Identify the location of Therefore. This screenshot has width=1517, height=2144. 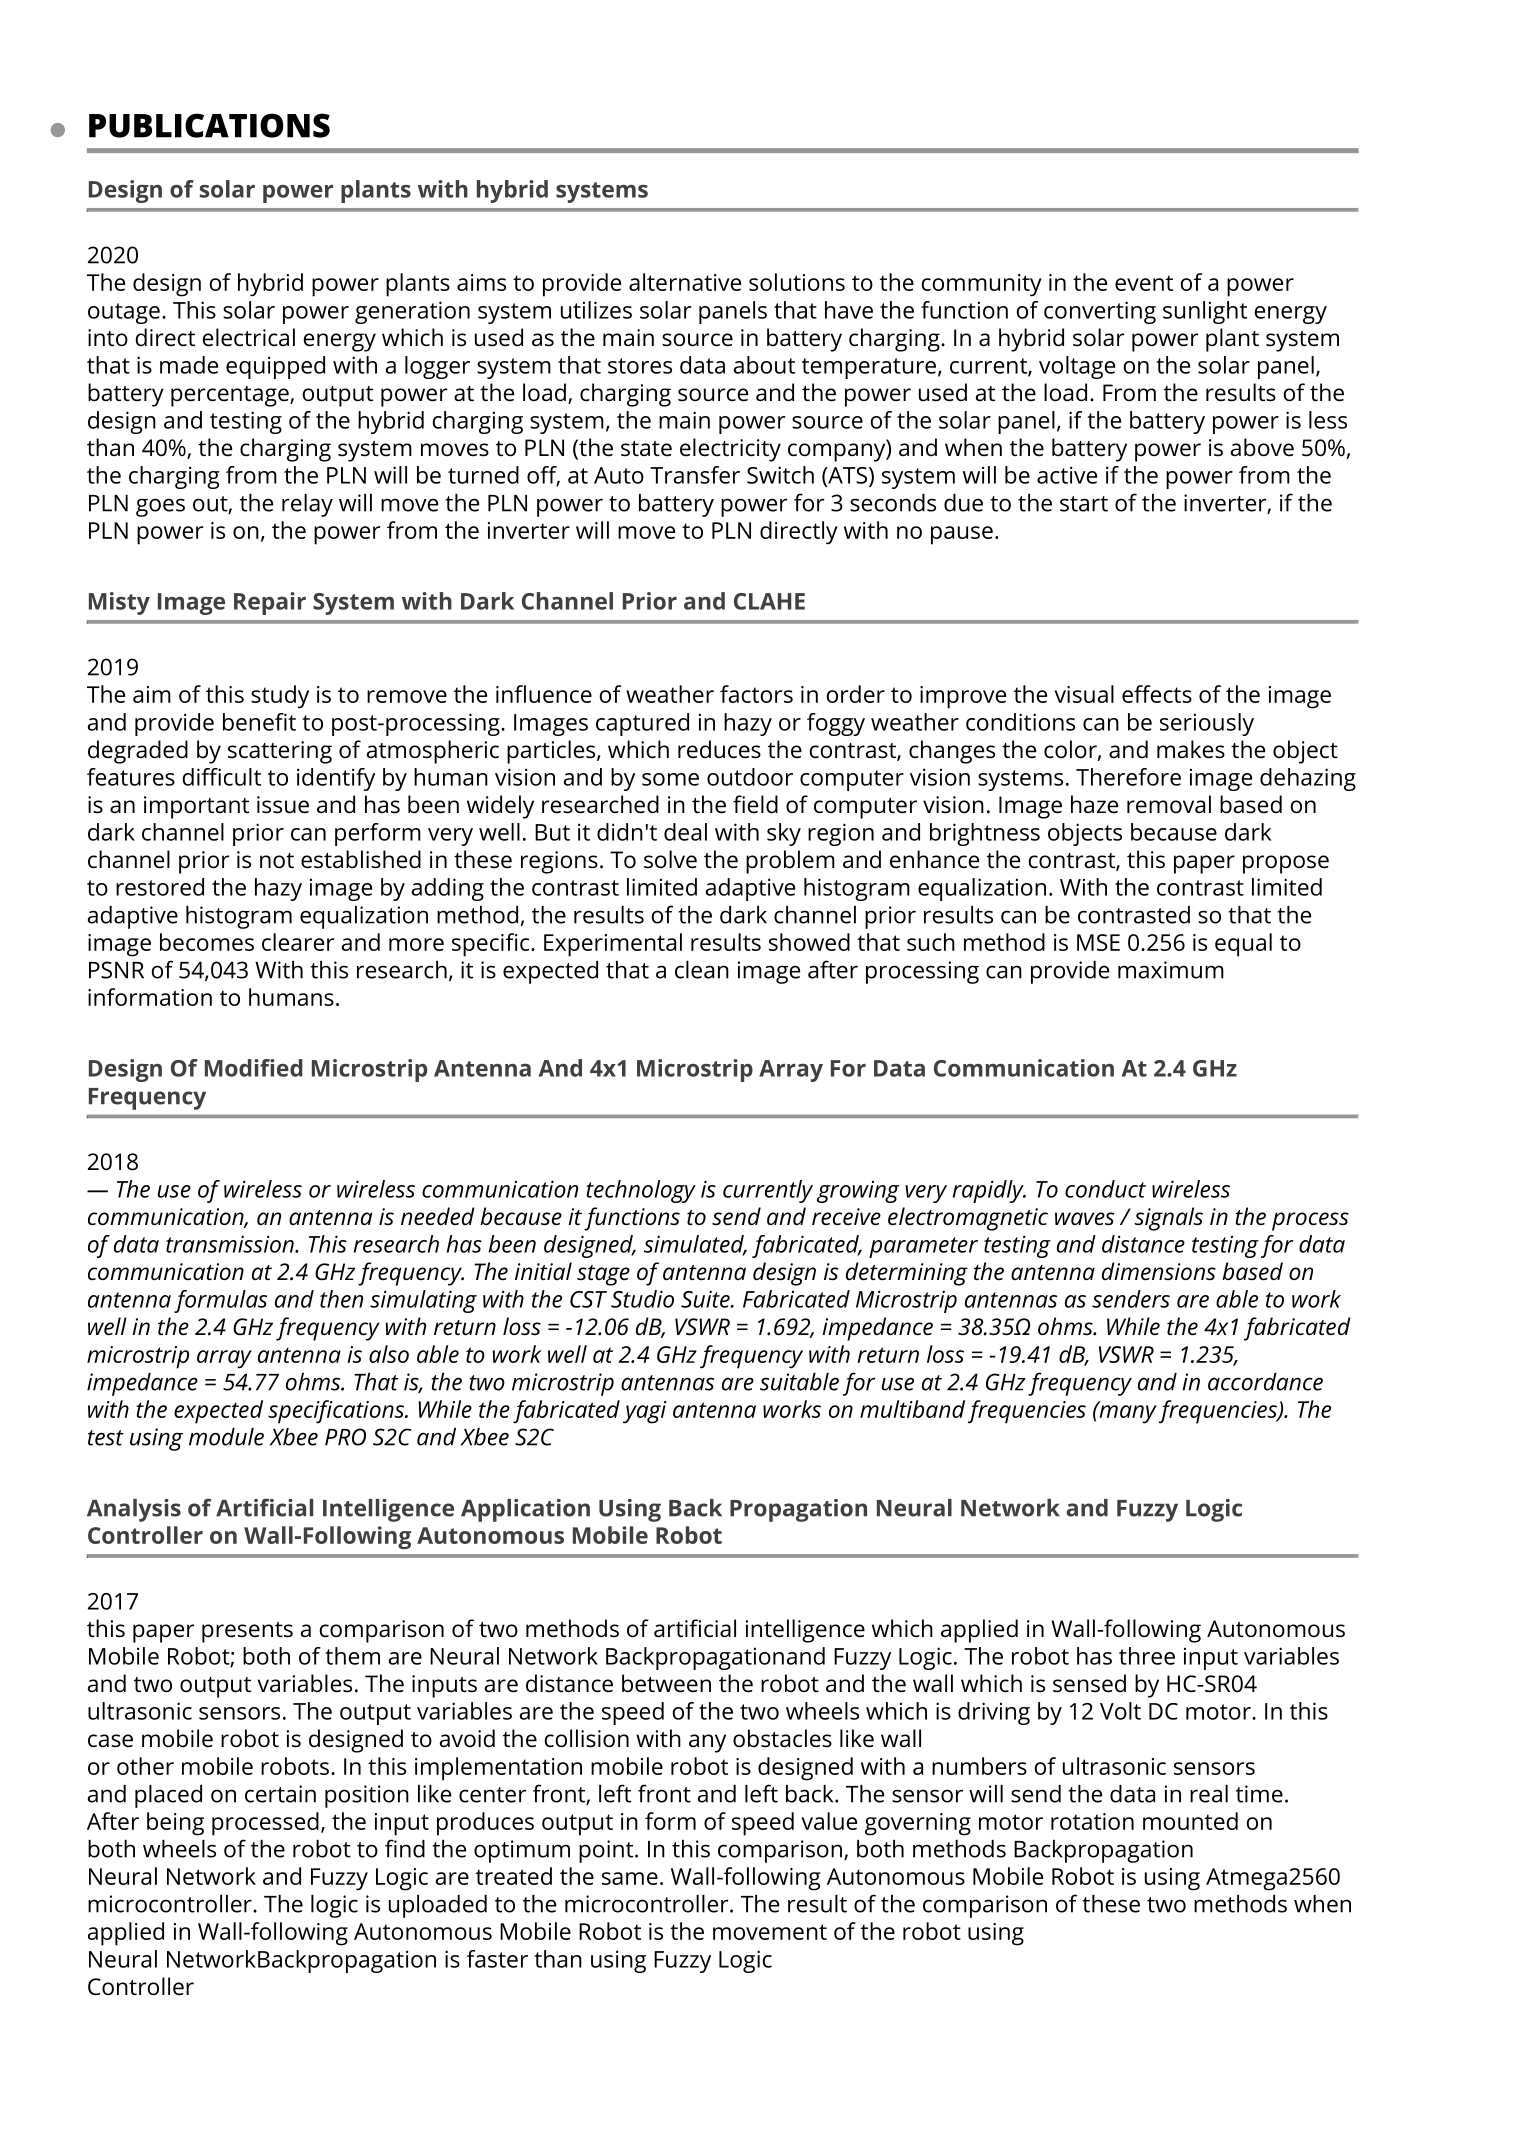
(1128, 777).
